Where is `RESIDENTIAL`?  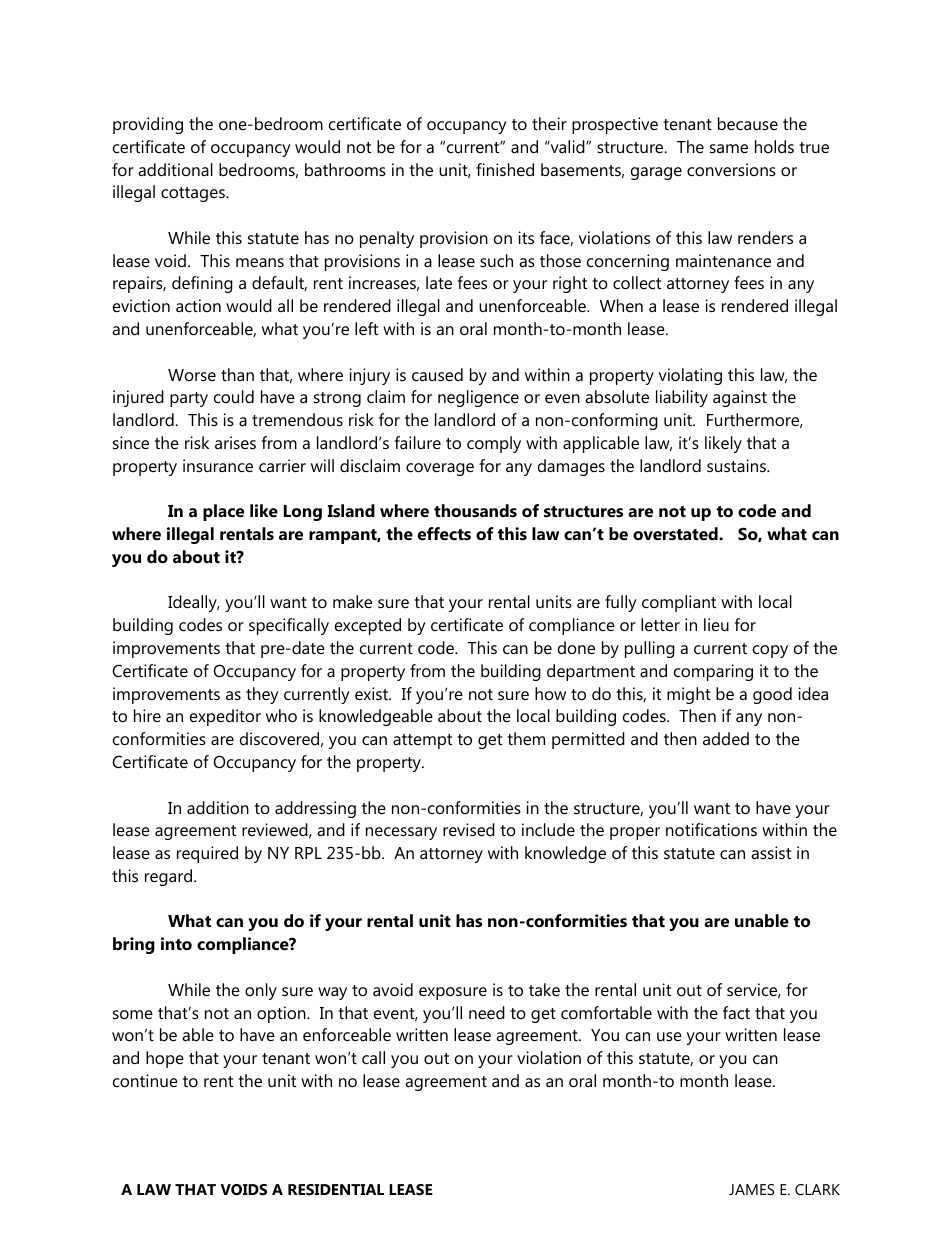 RESIDENTIAL is located at coordinates (336, 1189).
